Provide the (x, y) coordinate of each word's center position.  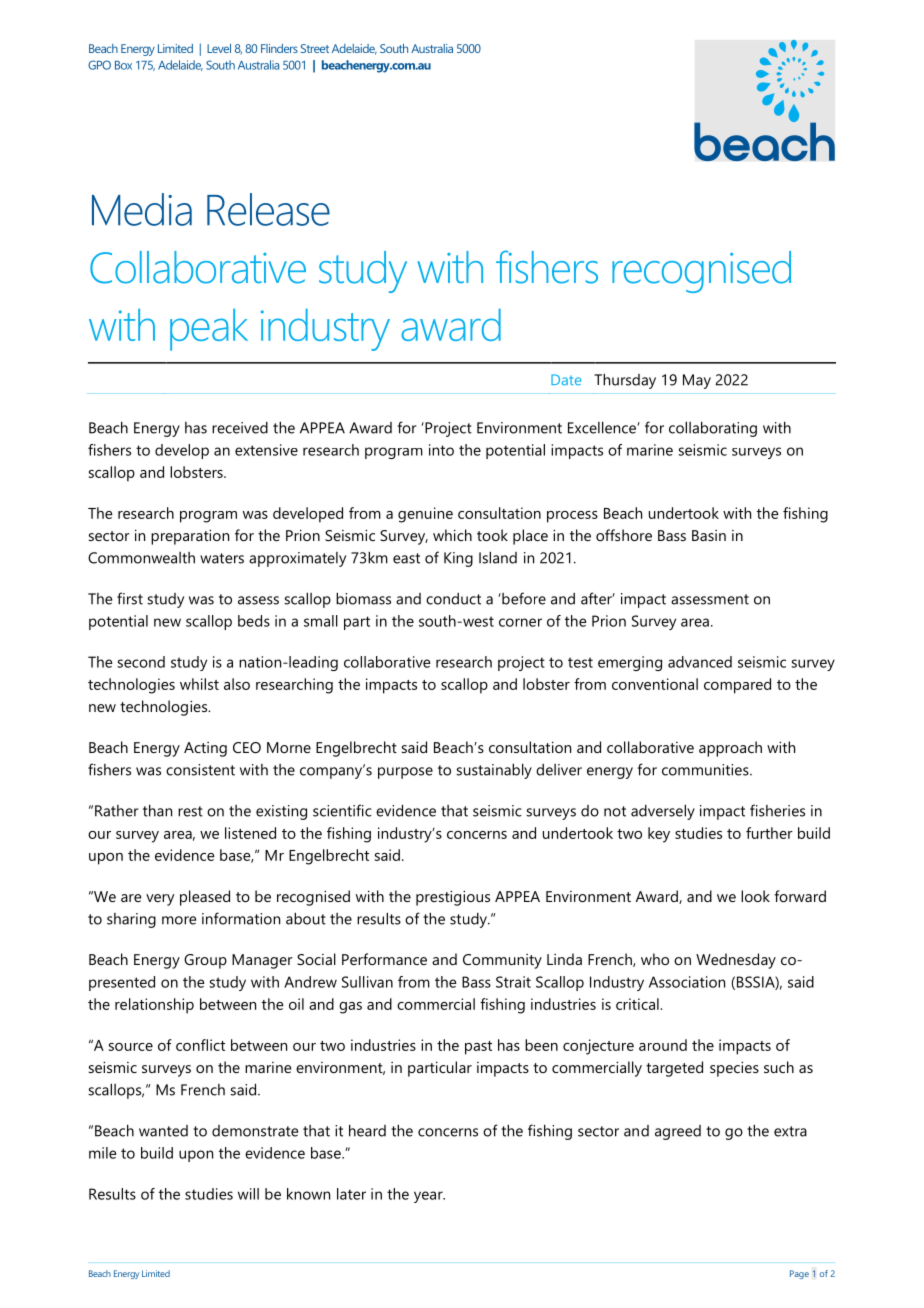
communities (706, 770)
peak (209, 330)
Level (219, 48)
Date (566, 379)
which (452, 535)
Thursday (625, 381)
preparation (190, 537)
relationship (154, 1006)
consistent (200, 770)
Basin (709, 535)
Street (315, 48)
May (697, 381)
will (248, 1194)
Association (687, 982)
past (478, 1048)
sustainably (494, 771)
